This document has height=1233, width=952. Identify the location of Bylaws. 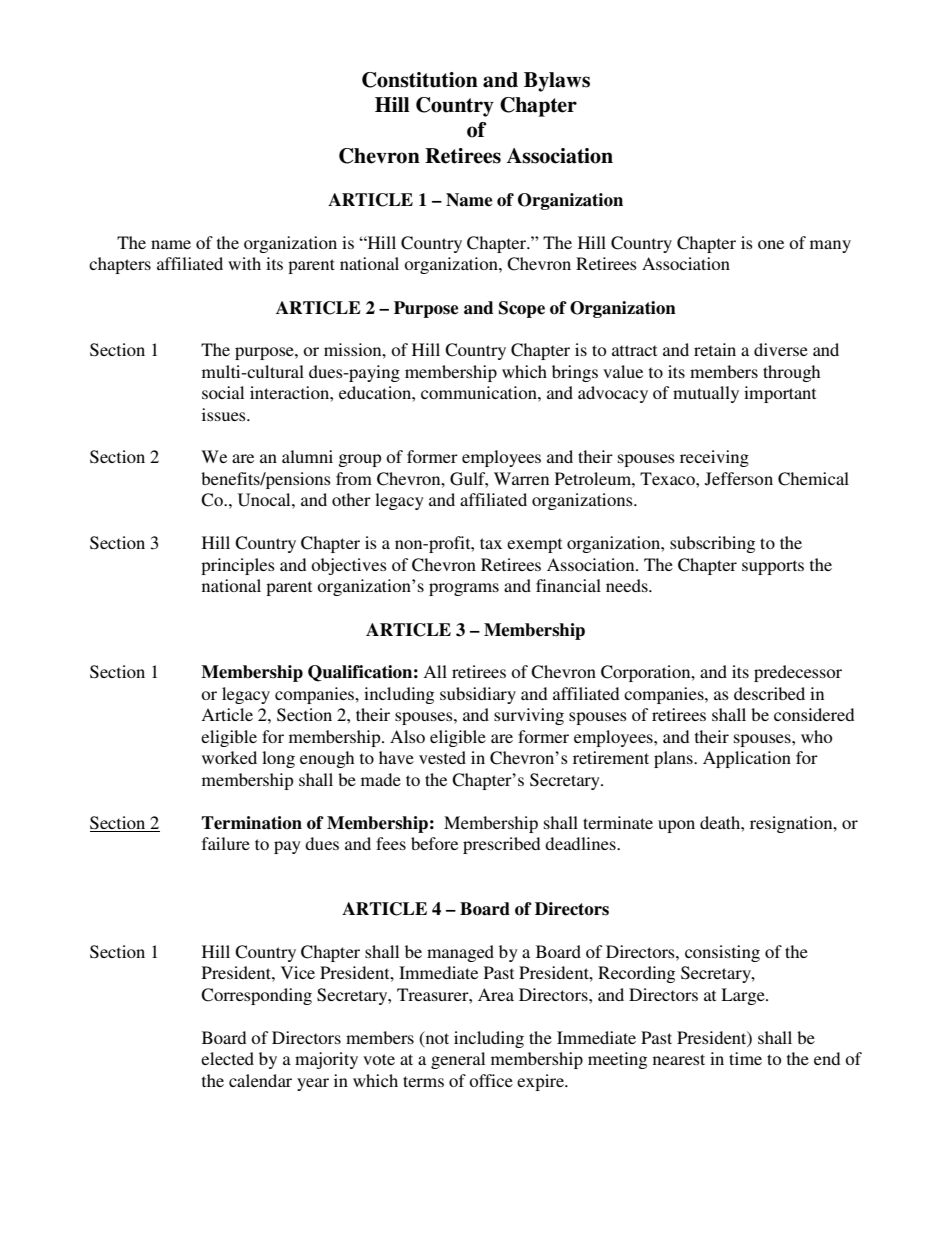
(557, 82).
